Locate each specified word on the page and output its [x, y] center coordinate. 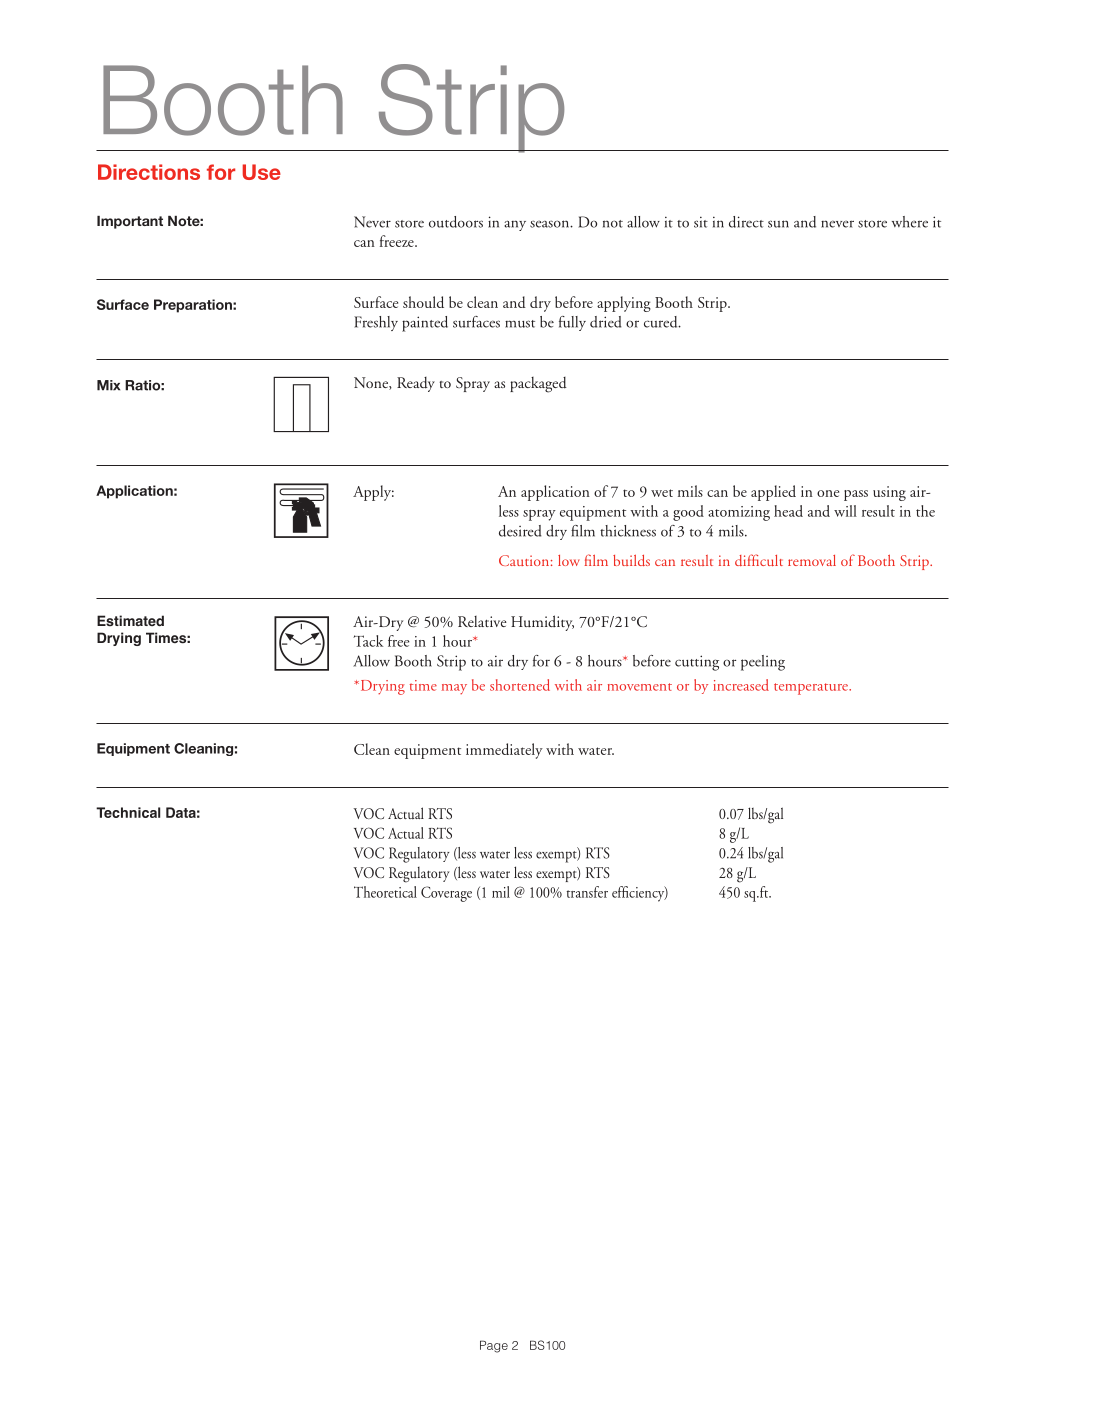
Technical [128, 812]
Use [261, 172]
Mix [108, 385]
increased [741, 685]
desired [520, 531]
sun [778, 224]
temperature [812, 689]
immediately [504, 751]
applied [773, 493]
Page [494, 1346]
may [454, 689]
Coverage [446, 894]
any [515, 225]
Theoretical [385, 892]
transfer [587, 892]
